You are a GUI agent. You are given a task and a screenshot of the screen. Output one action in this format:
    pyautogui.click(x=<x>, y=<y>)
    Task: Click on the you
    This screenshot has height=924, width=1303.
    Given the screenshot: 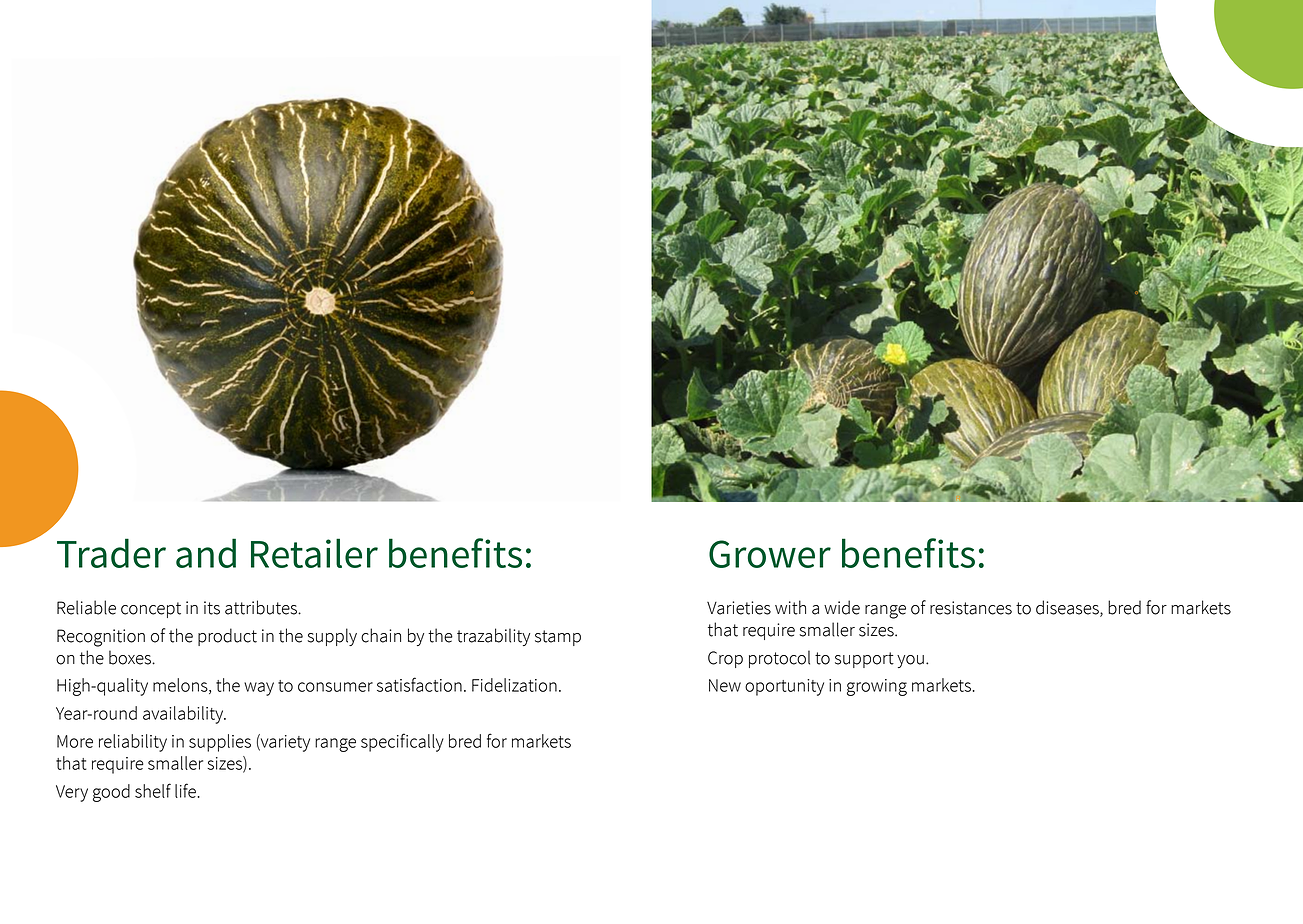 What is the action you would take?
    pyautogui.click(x=910, y=661)
